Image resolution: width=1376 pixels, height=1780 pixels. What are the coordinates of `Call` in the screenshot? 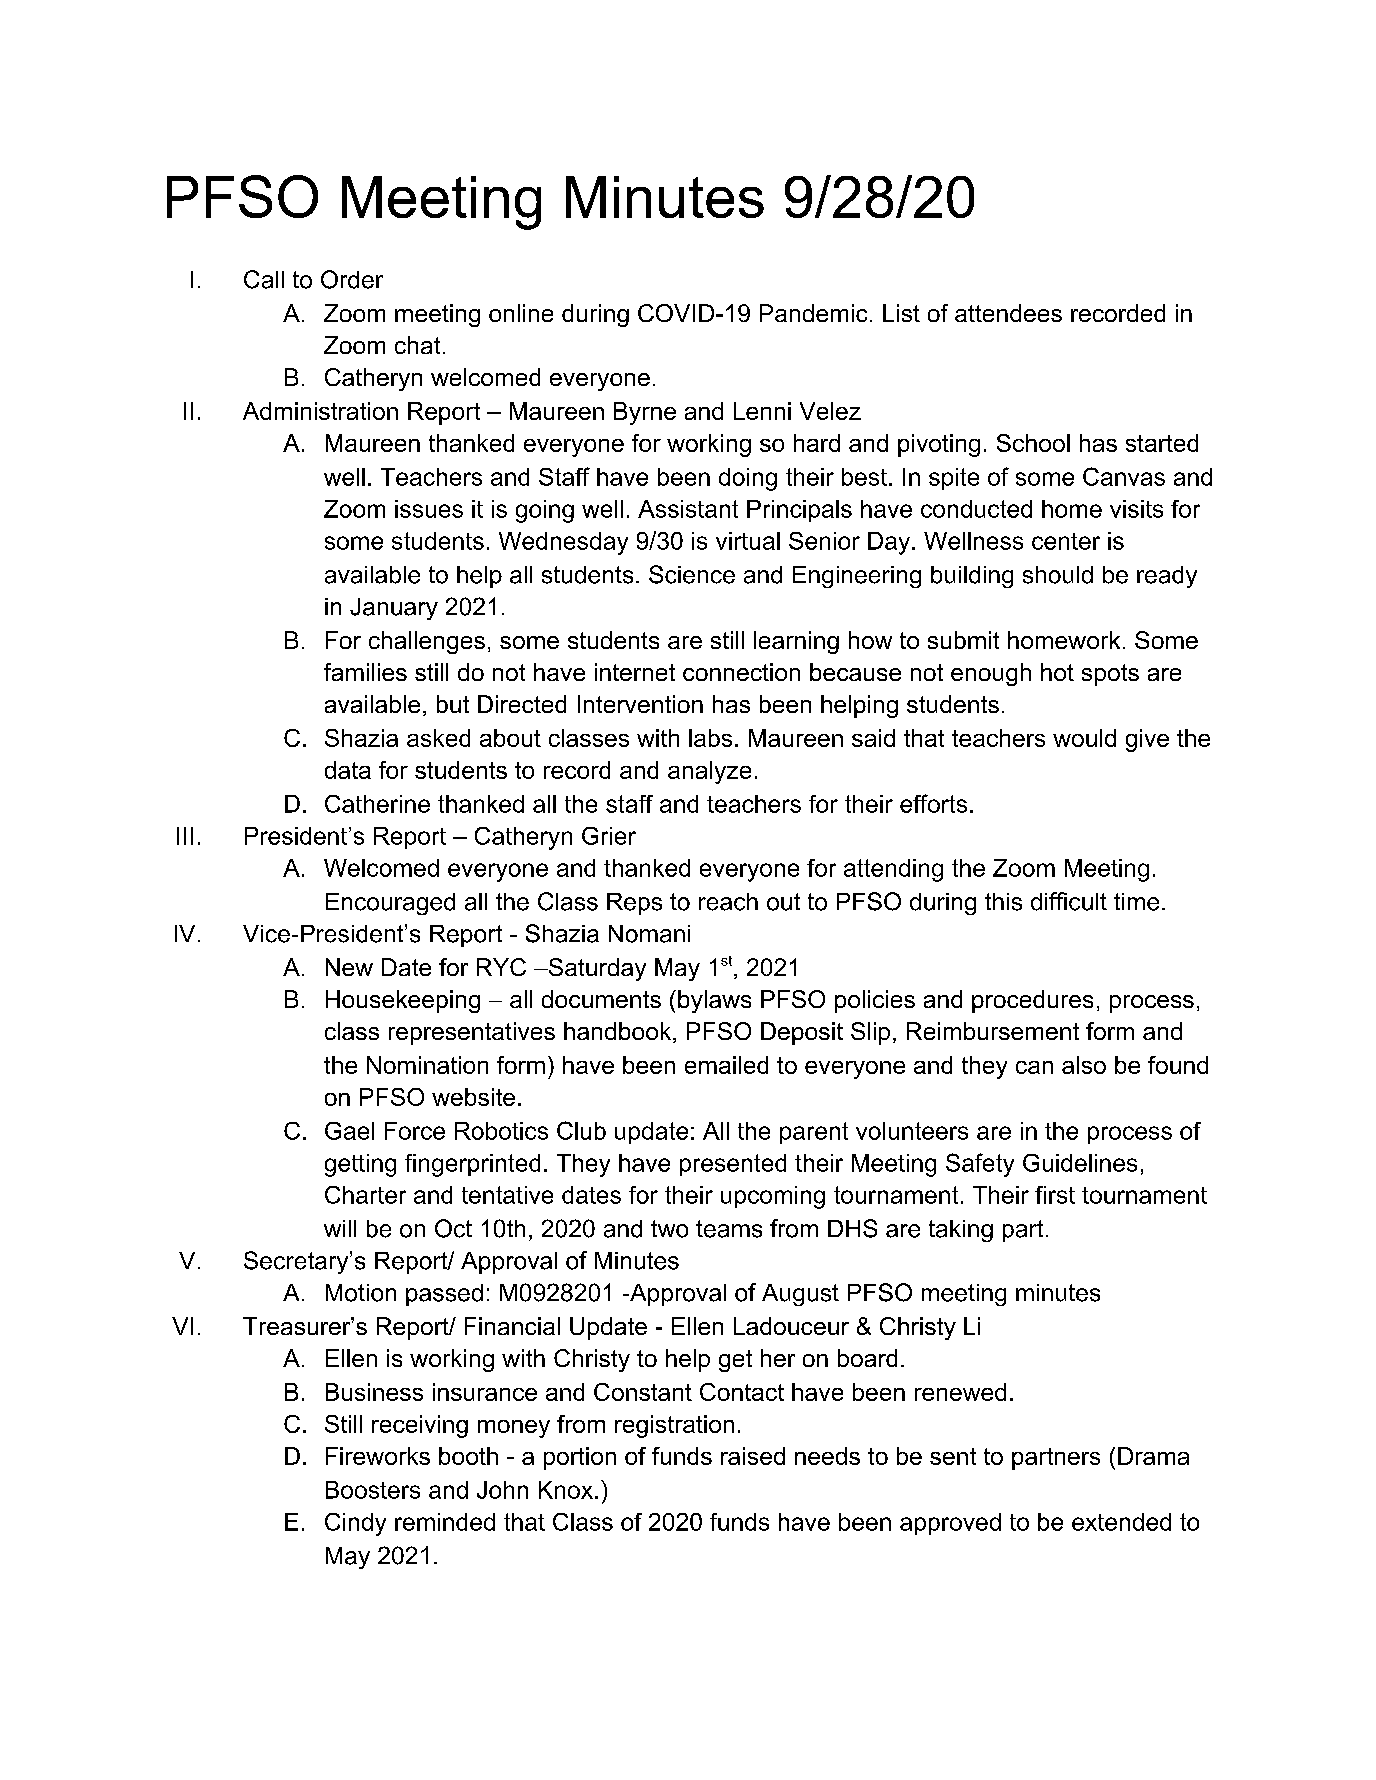 It's located at (264, 279).
